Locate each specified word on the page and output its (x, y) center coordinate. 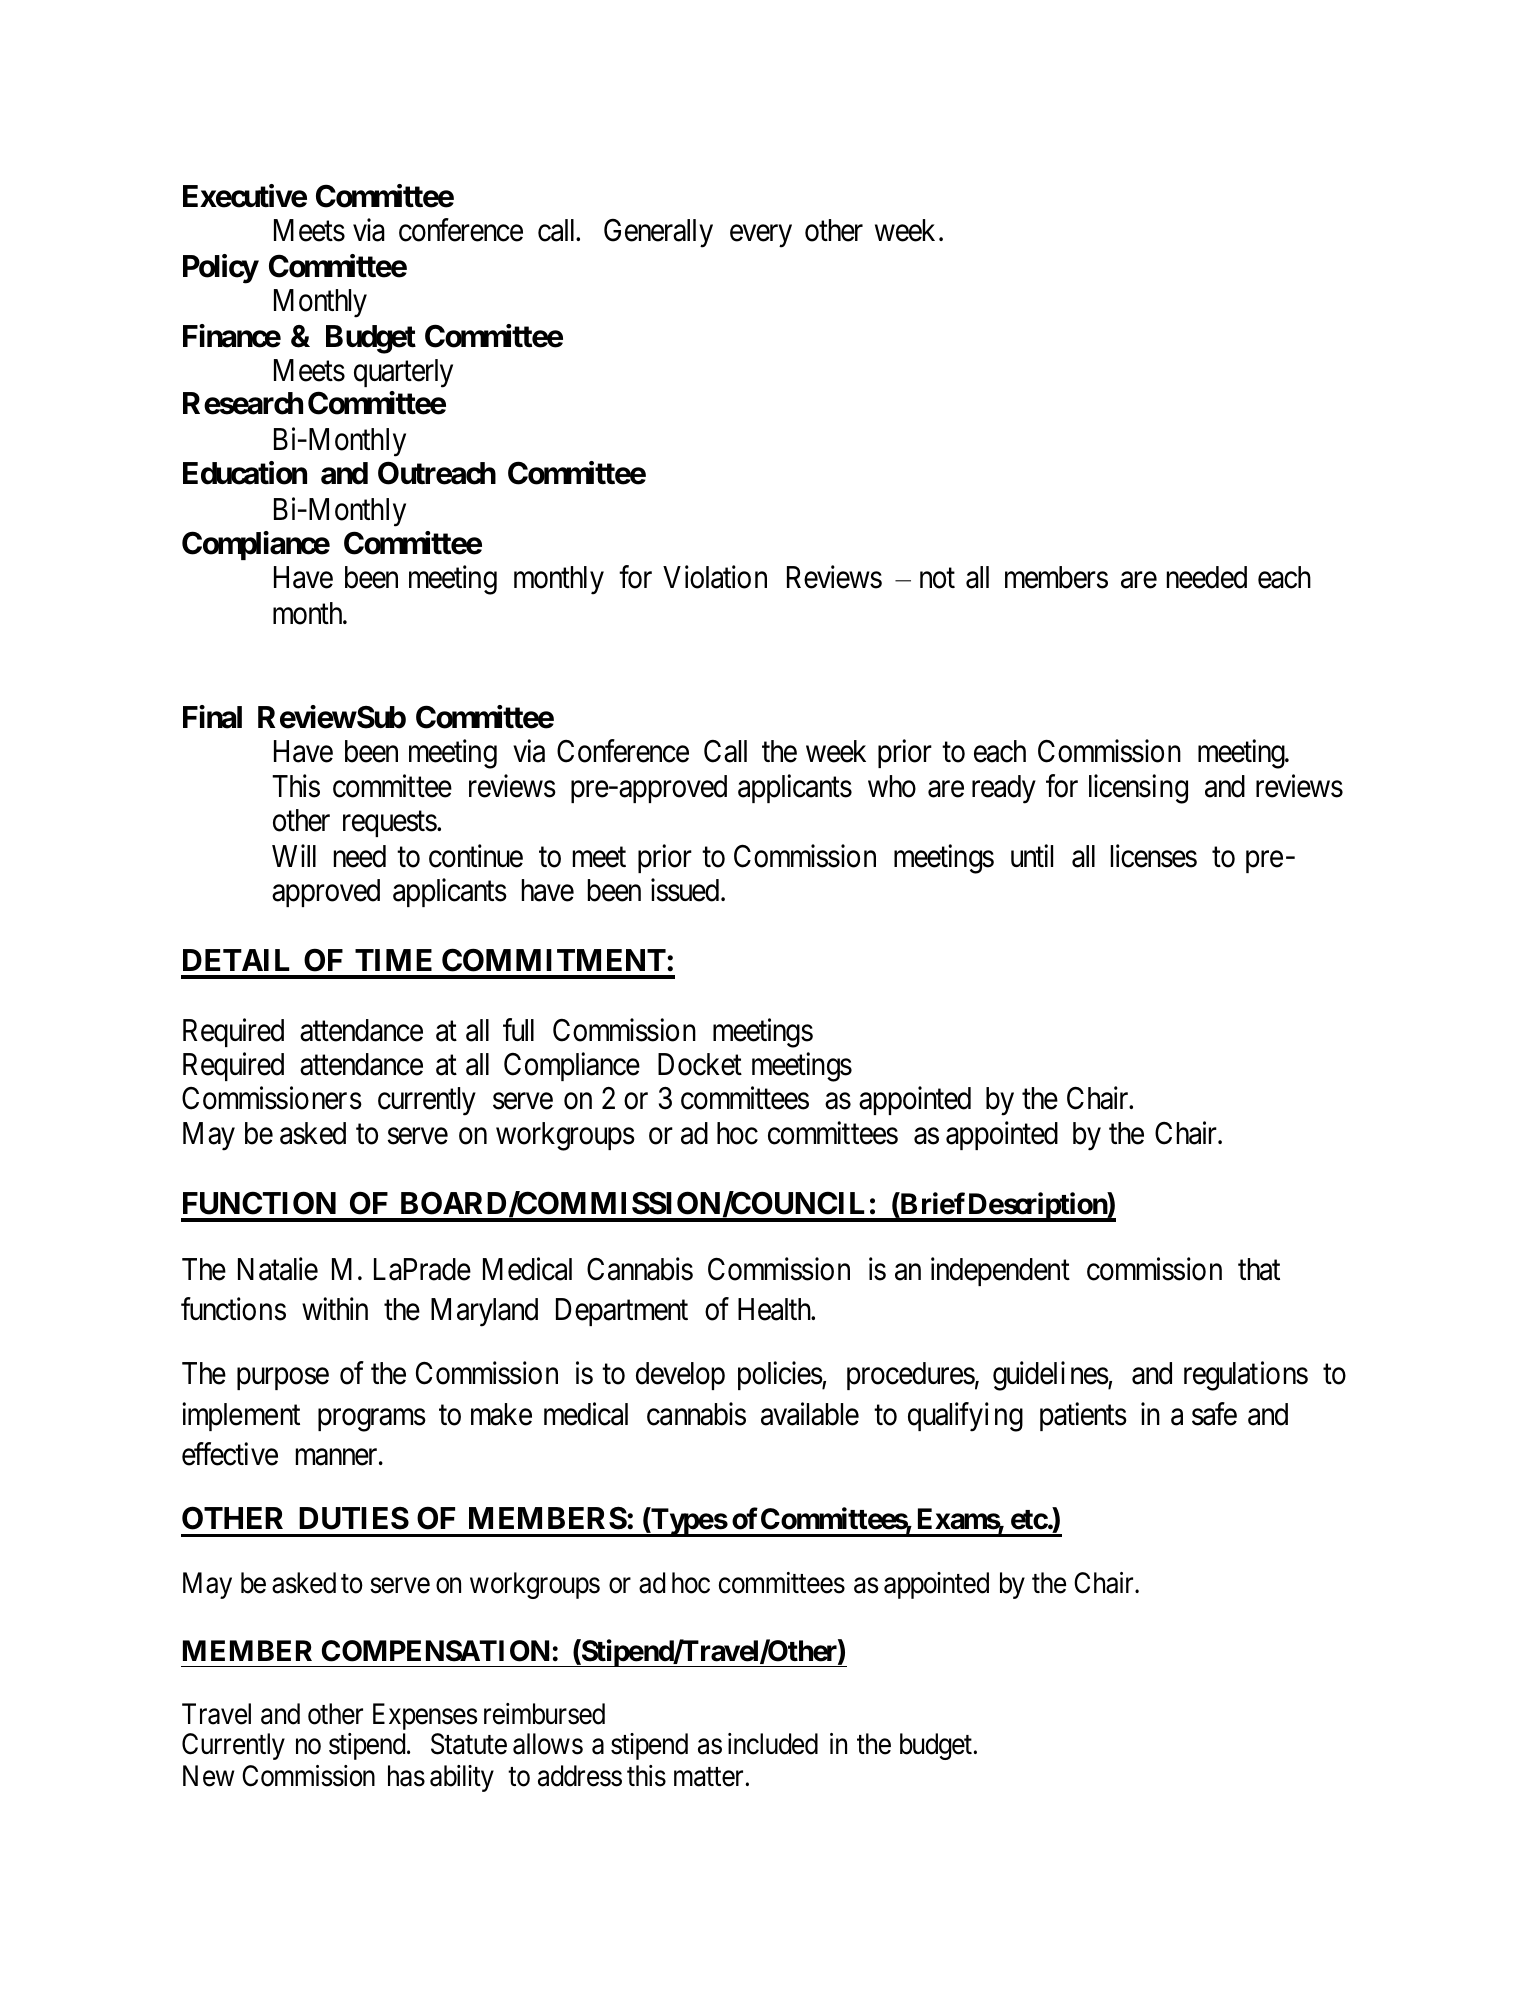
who (892, 786)
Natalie (278, 1269)
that (1259, 1269)
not (937, 579)
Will (294, 856)
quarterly (403, 373)
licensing (1138, 789)
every (761, 236)
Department (622, 1312)
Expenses (425, 1716)
